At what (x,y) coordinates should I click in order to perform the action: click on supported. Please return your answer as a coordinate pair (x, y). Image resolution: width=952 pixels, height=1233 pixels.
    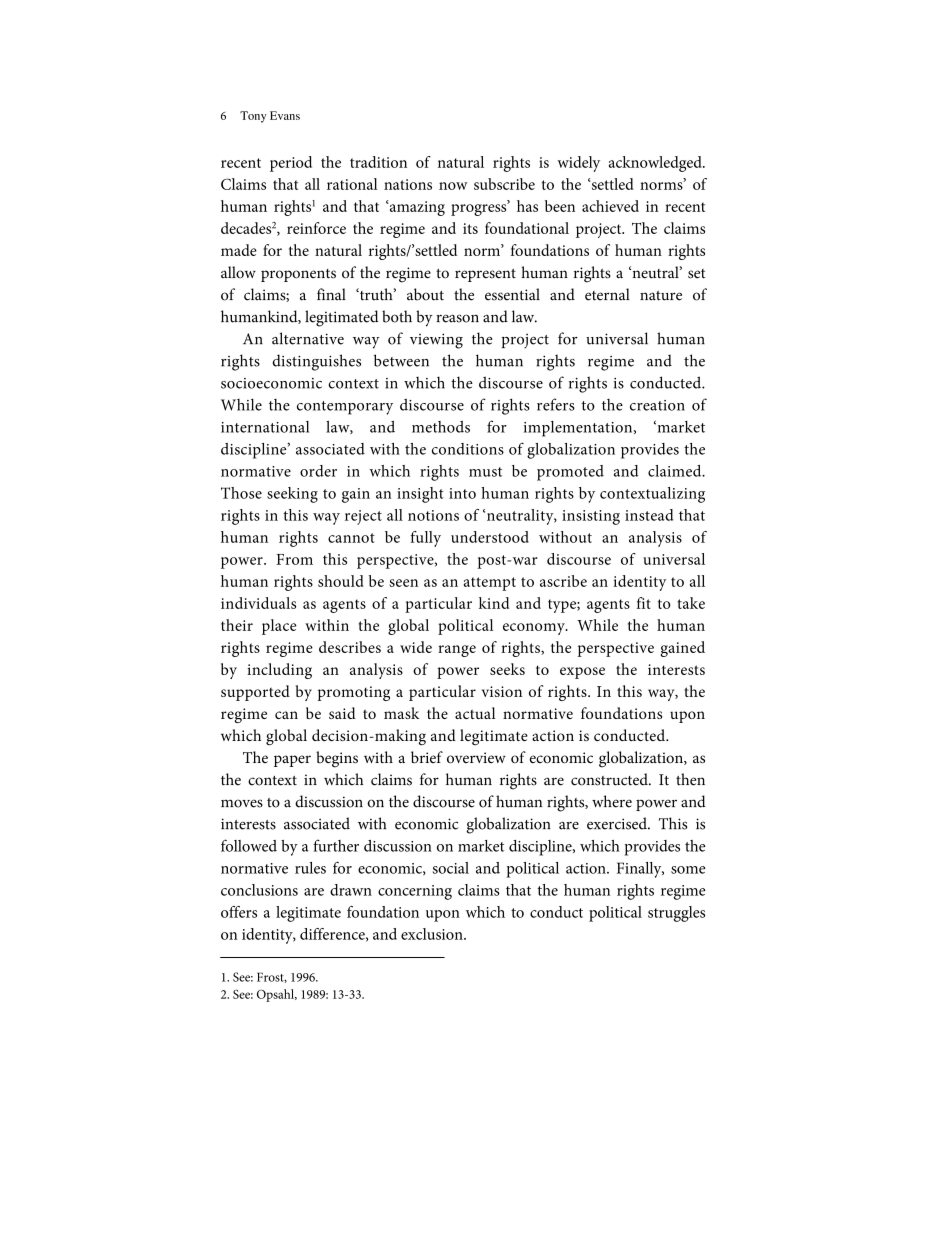
    Looking at the image, I should click on (255, 693).
